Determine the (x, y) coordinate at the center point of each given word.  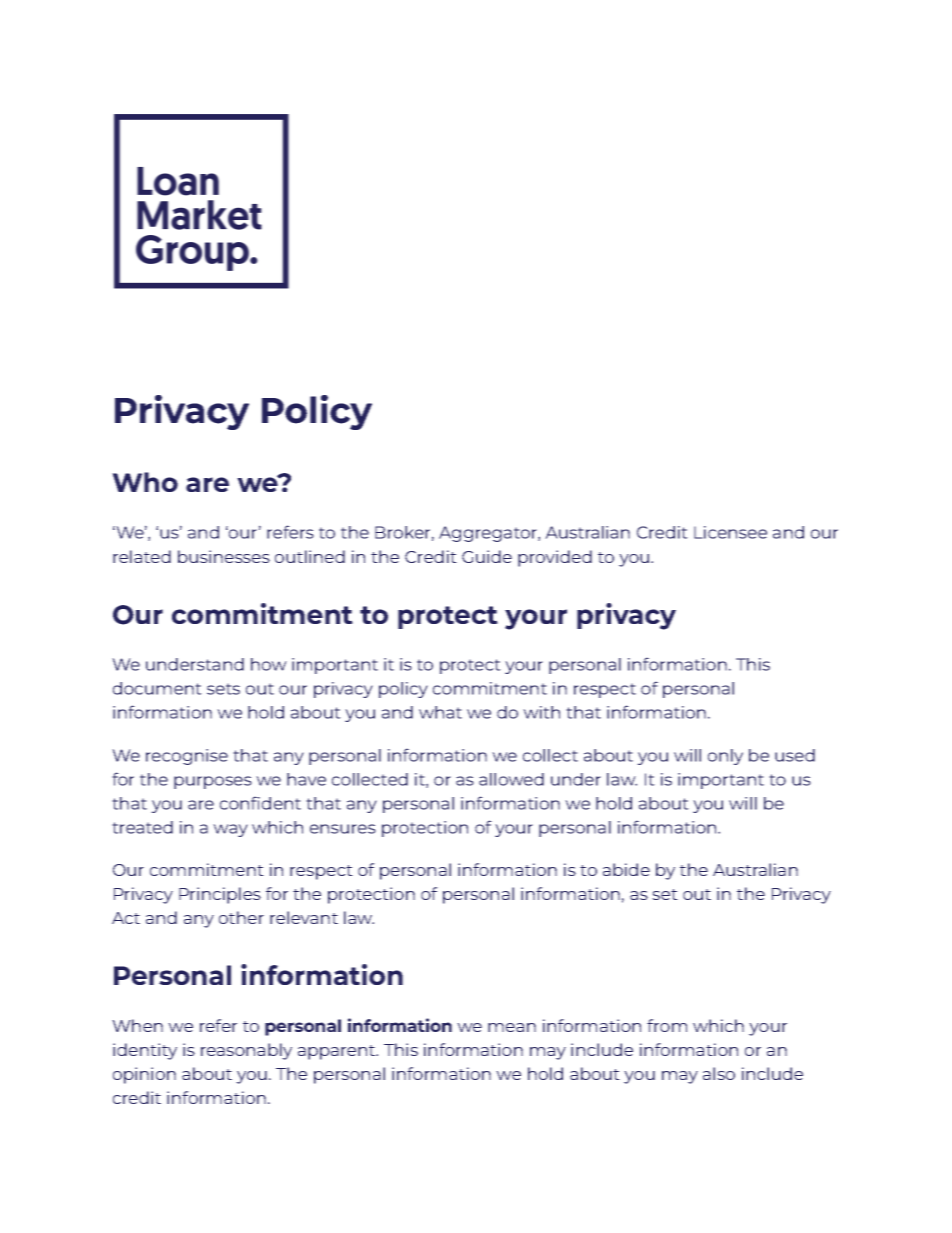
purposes (213, 782)
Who (145, 482)
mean (512, 1027)
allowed (511, 779)
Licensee (730, 532)
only (725, 757)
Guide (487, 556)
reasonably (246, 1051)
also (719, 1073)
